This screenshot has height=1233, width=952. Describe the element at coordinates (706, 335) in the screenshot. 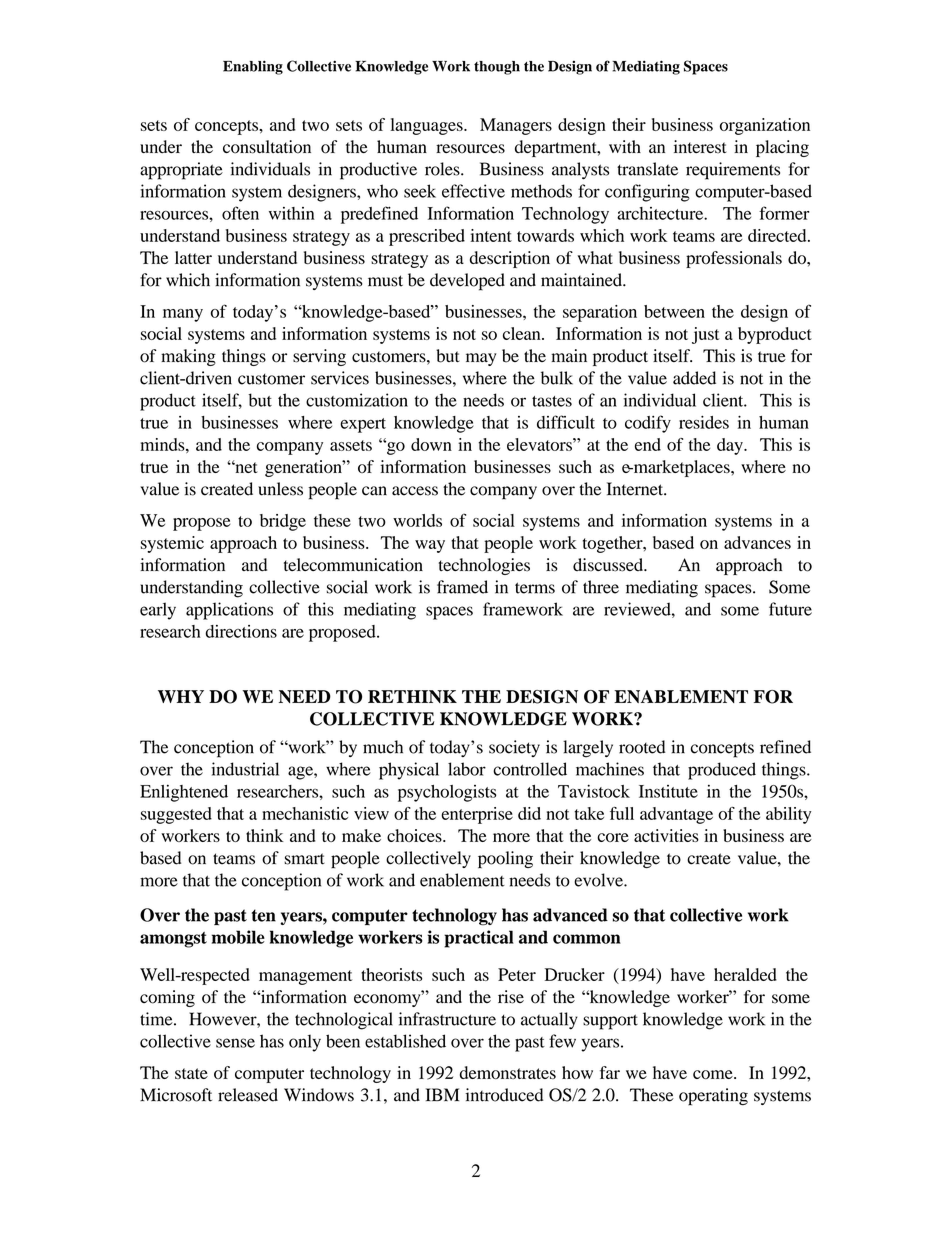

I see `just` at that location.
